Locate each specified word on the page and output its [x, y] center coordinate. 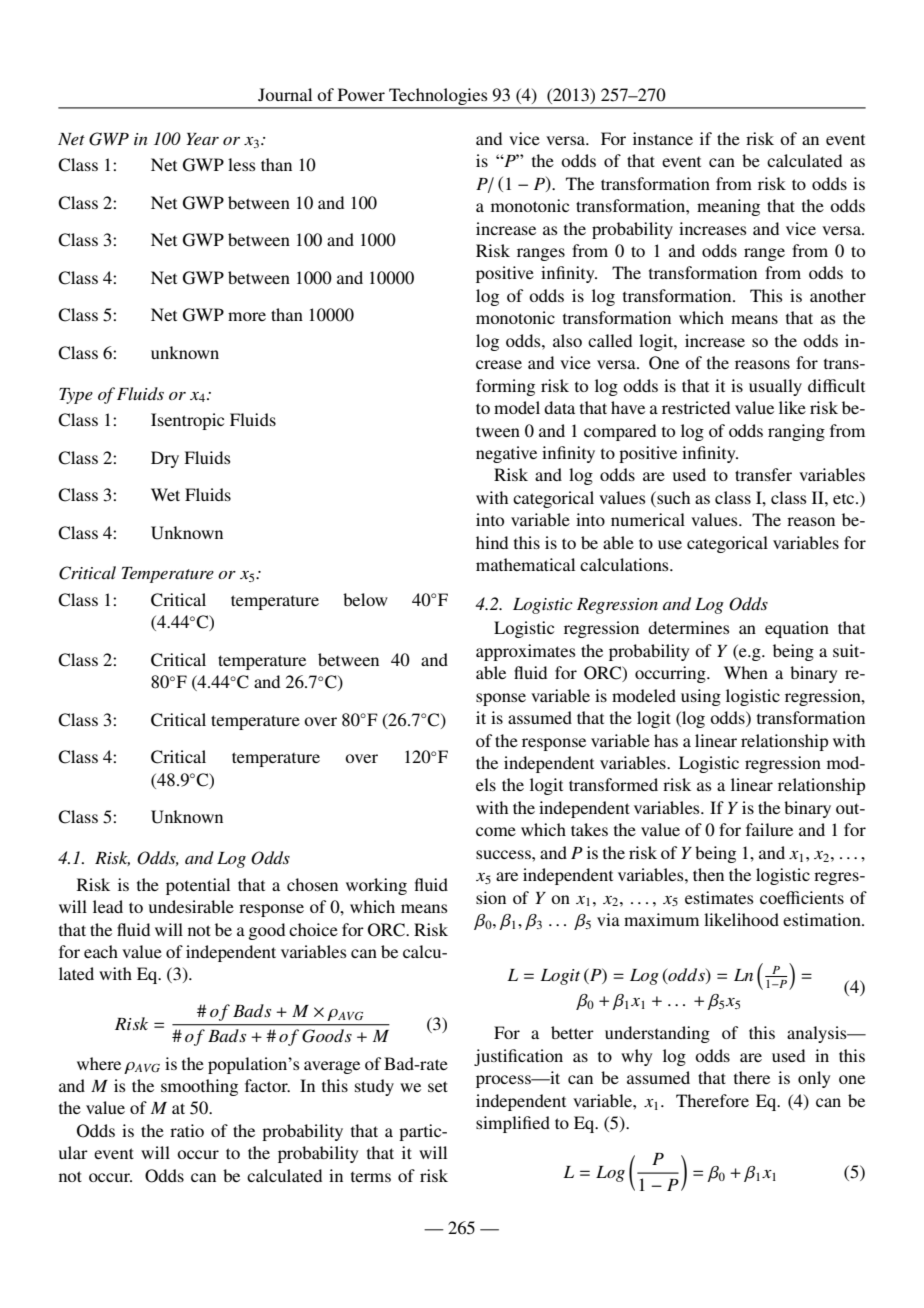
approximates [526, 652]
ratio [187, 1130]
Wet [165, 494]
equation [797, 629]
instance [663, 138]
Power [361, 94]
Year [202, 139]
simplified [513, 1124]
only [814, 1079]
